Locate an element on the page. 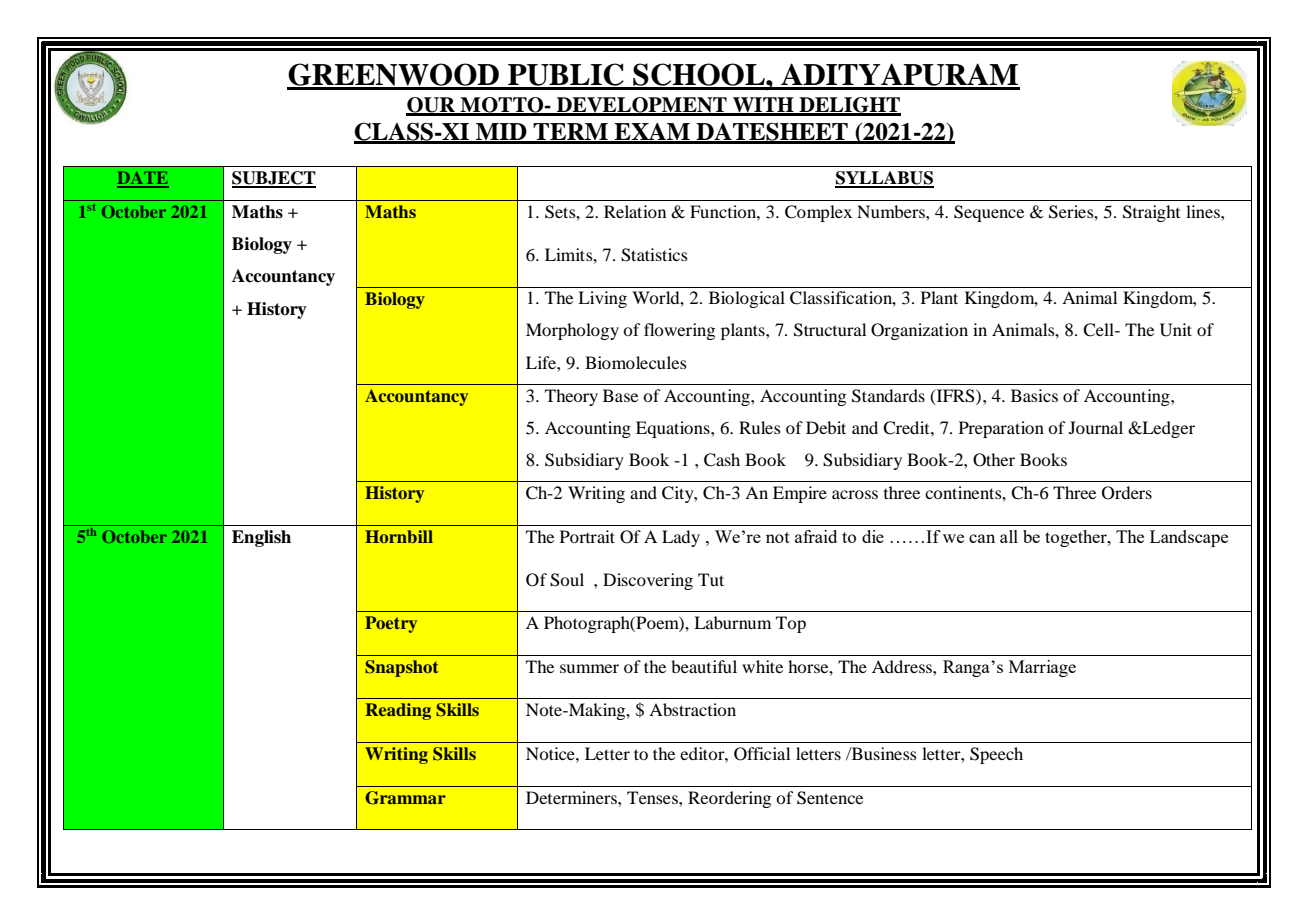 The image size is (1308, 924). SUBJECT is located at coordinates (274, 179).
